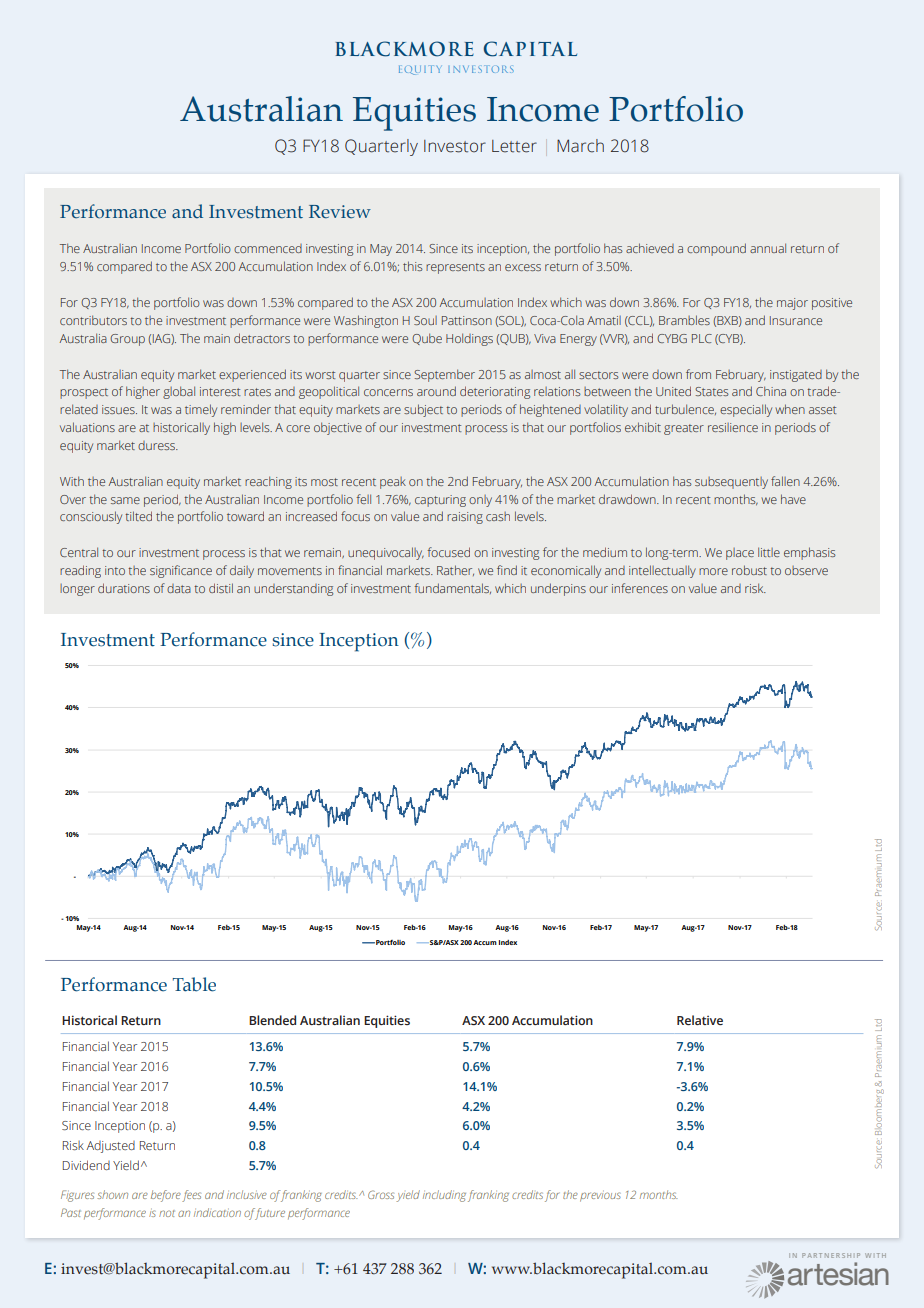  I want to click on Letter, so click(514, 146).
